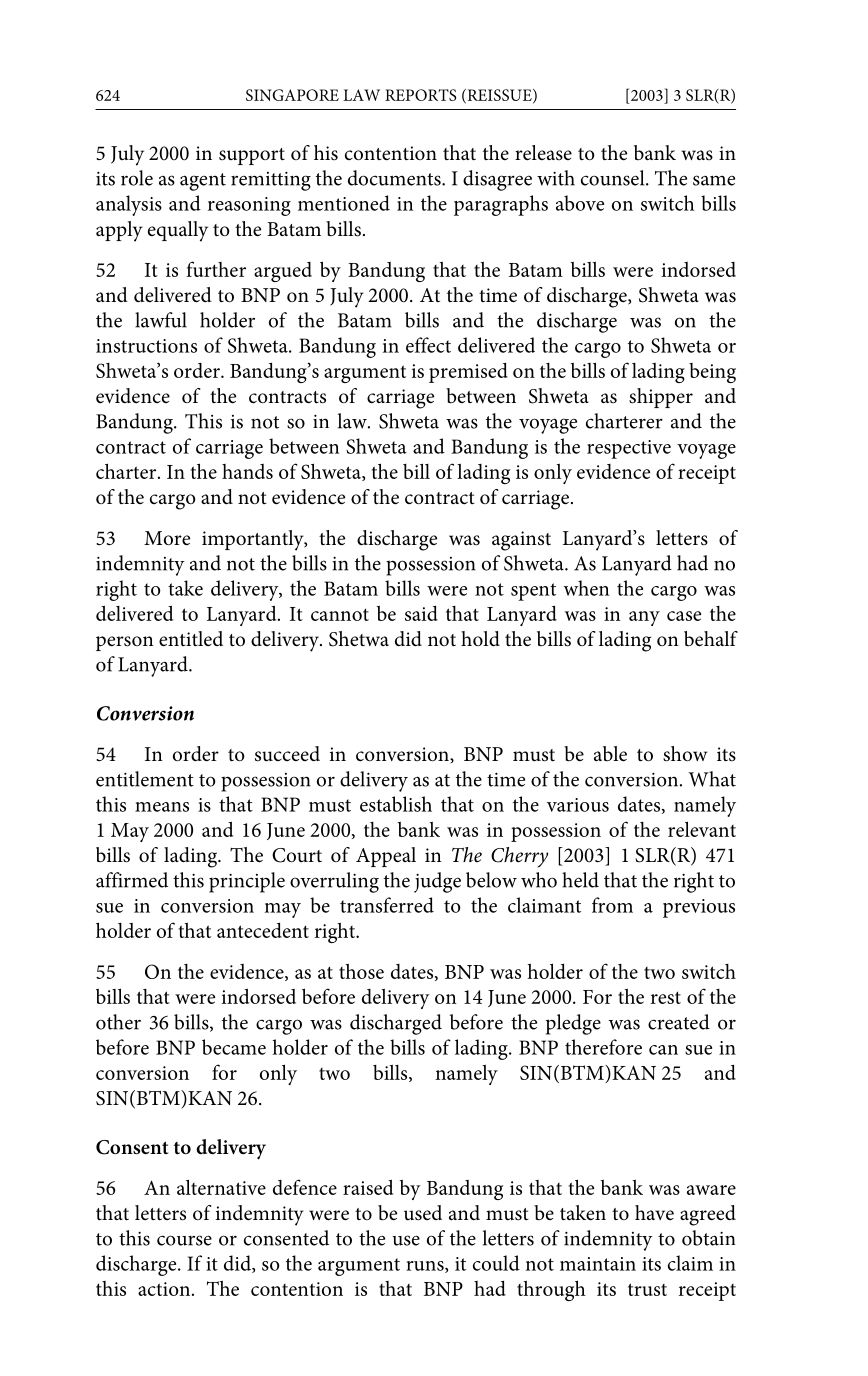 The width and height of the document is (868, 1376). Describe the element at coordinates (167, 538) in the document. I see `More` at that location.
